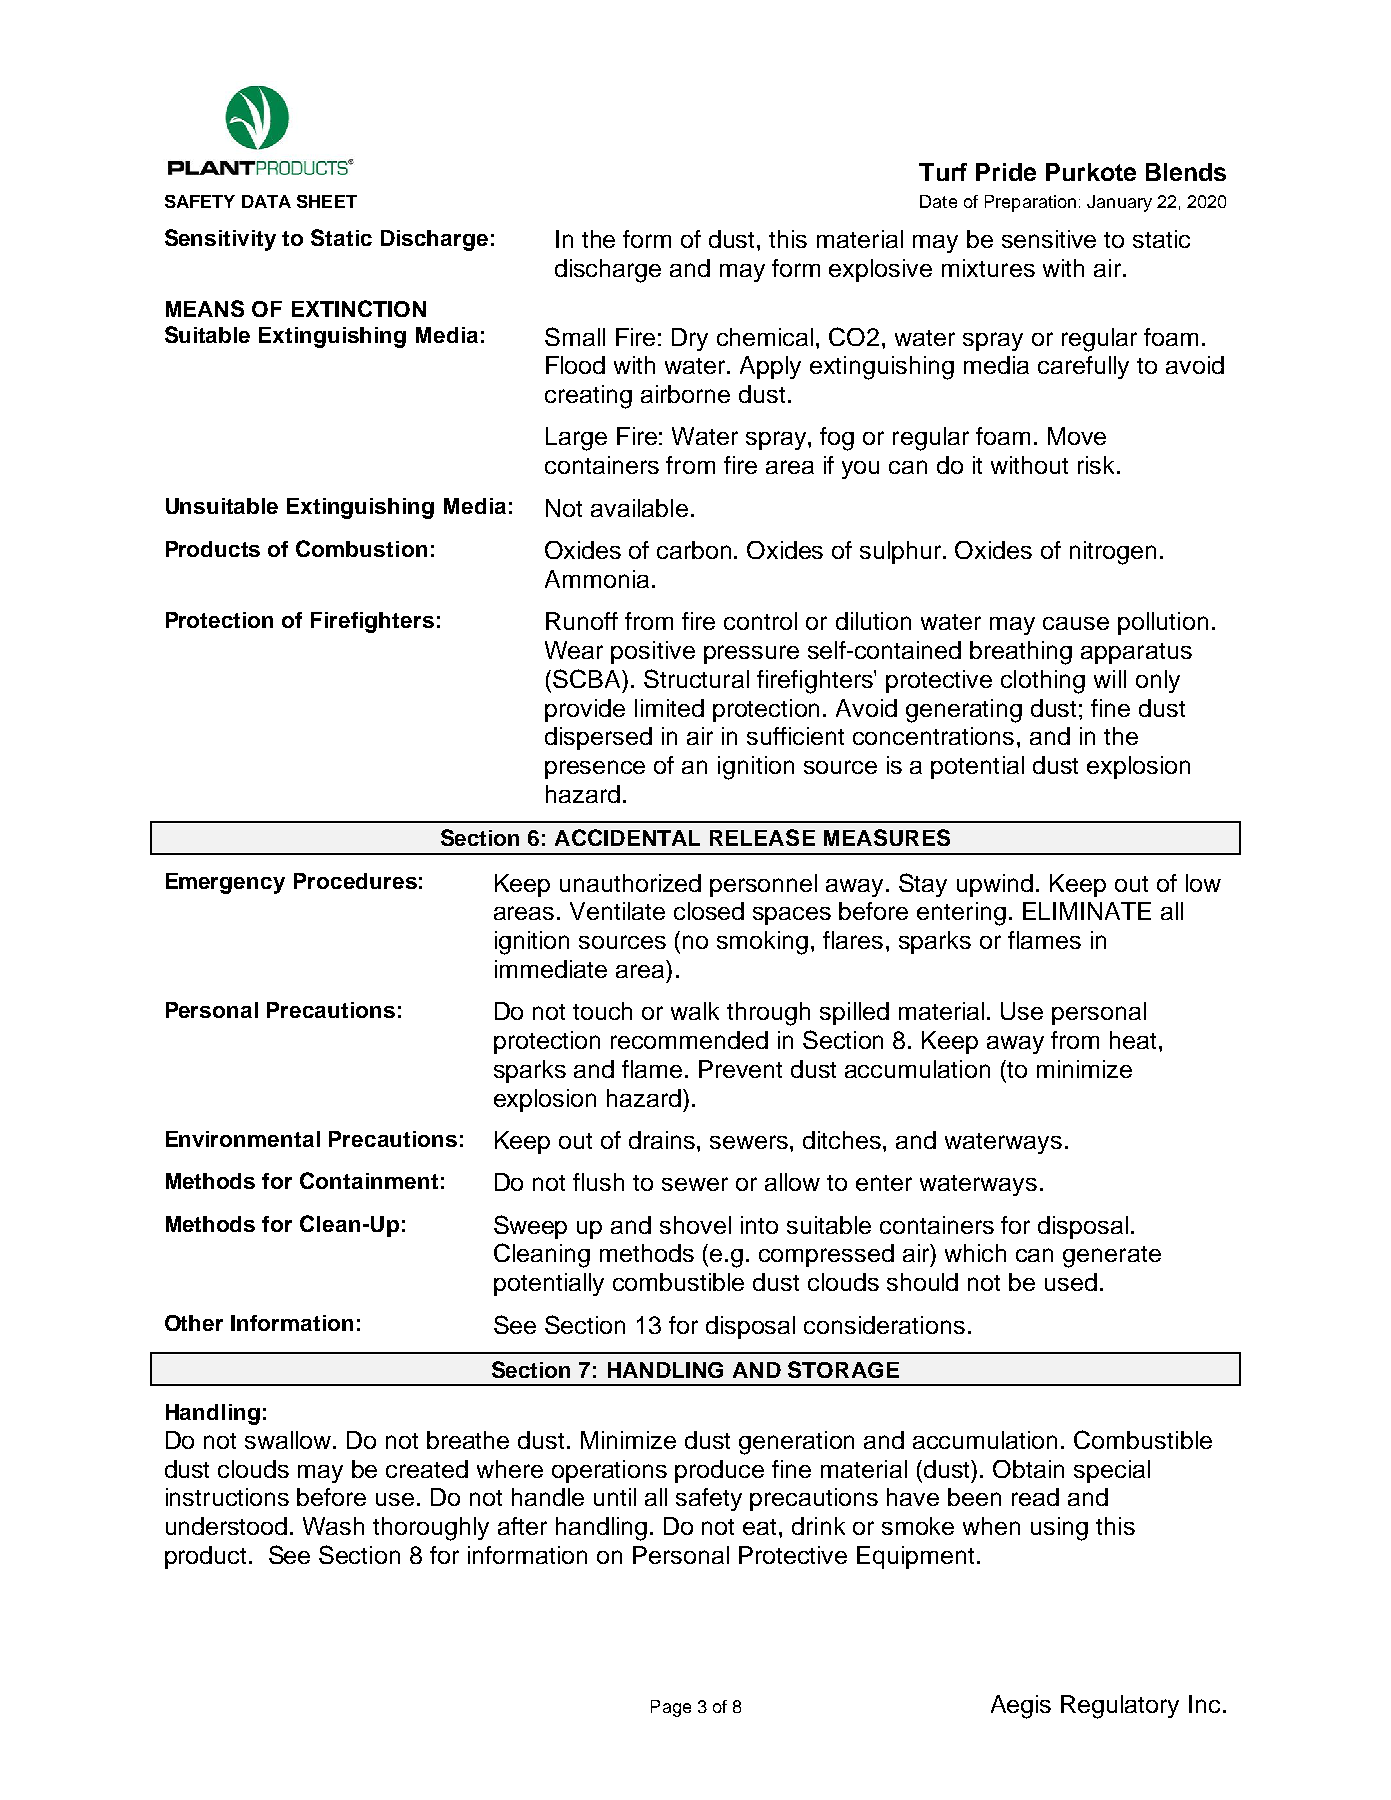  Describe the element at coordinates (690, 339) in the screenshot. I see `Dry` at that location.
